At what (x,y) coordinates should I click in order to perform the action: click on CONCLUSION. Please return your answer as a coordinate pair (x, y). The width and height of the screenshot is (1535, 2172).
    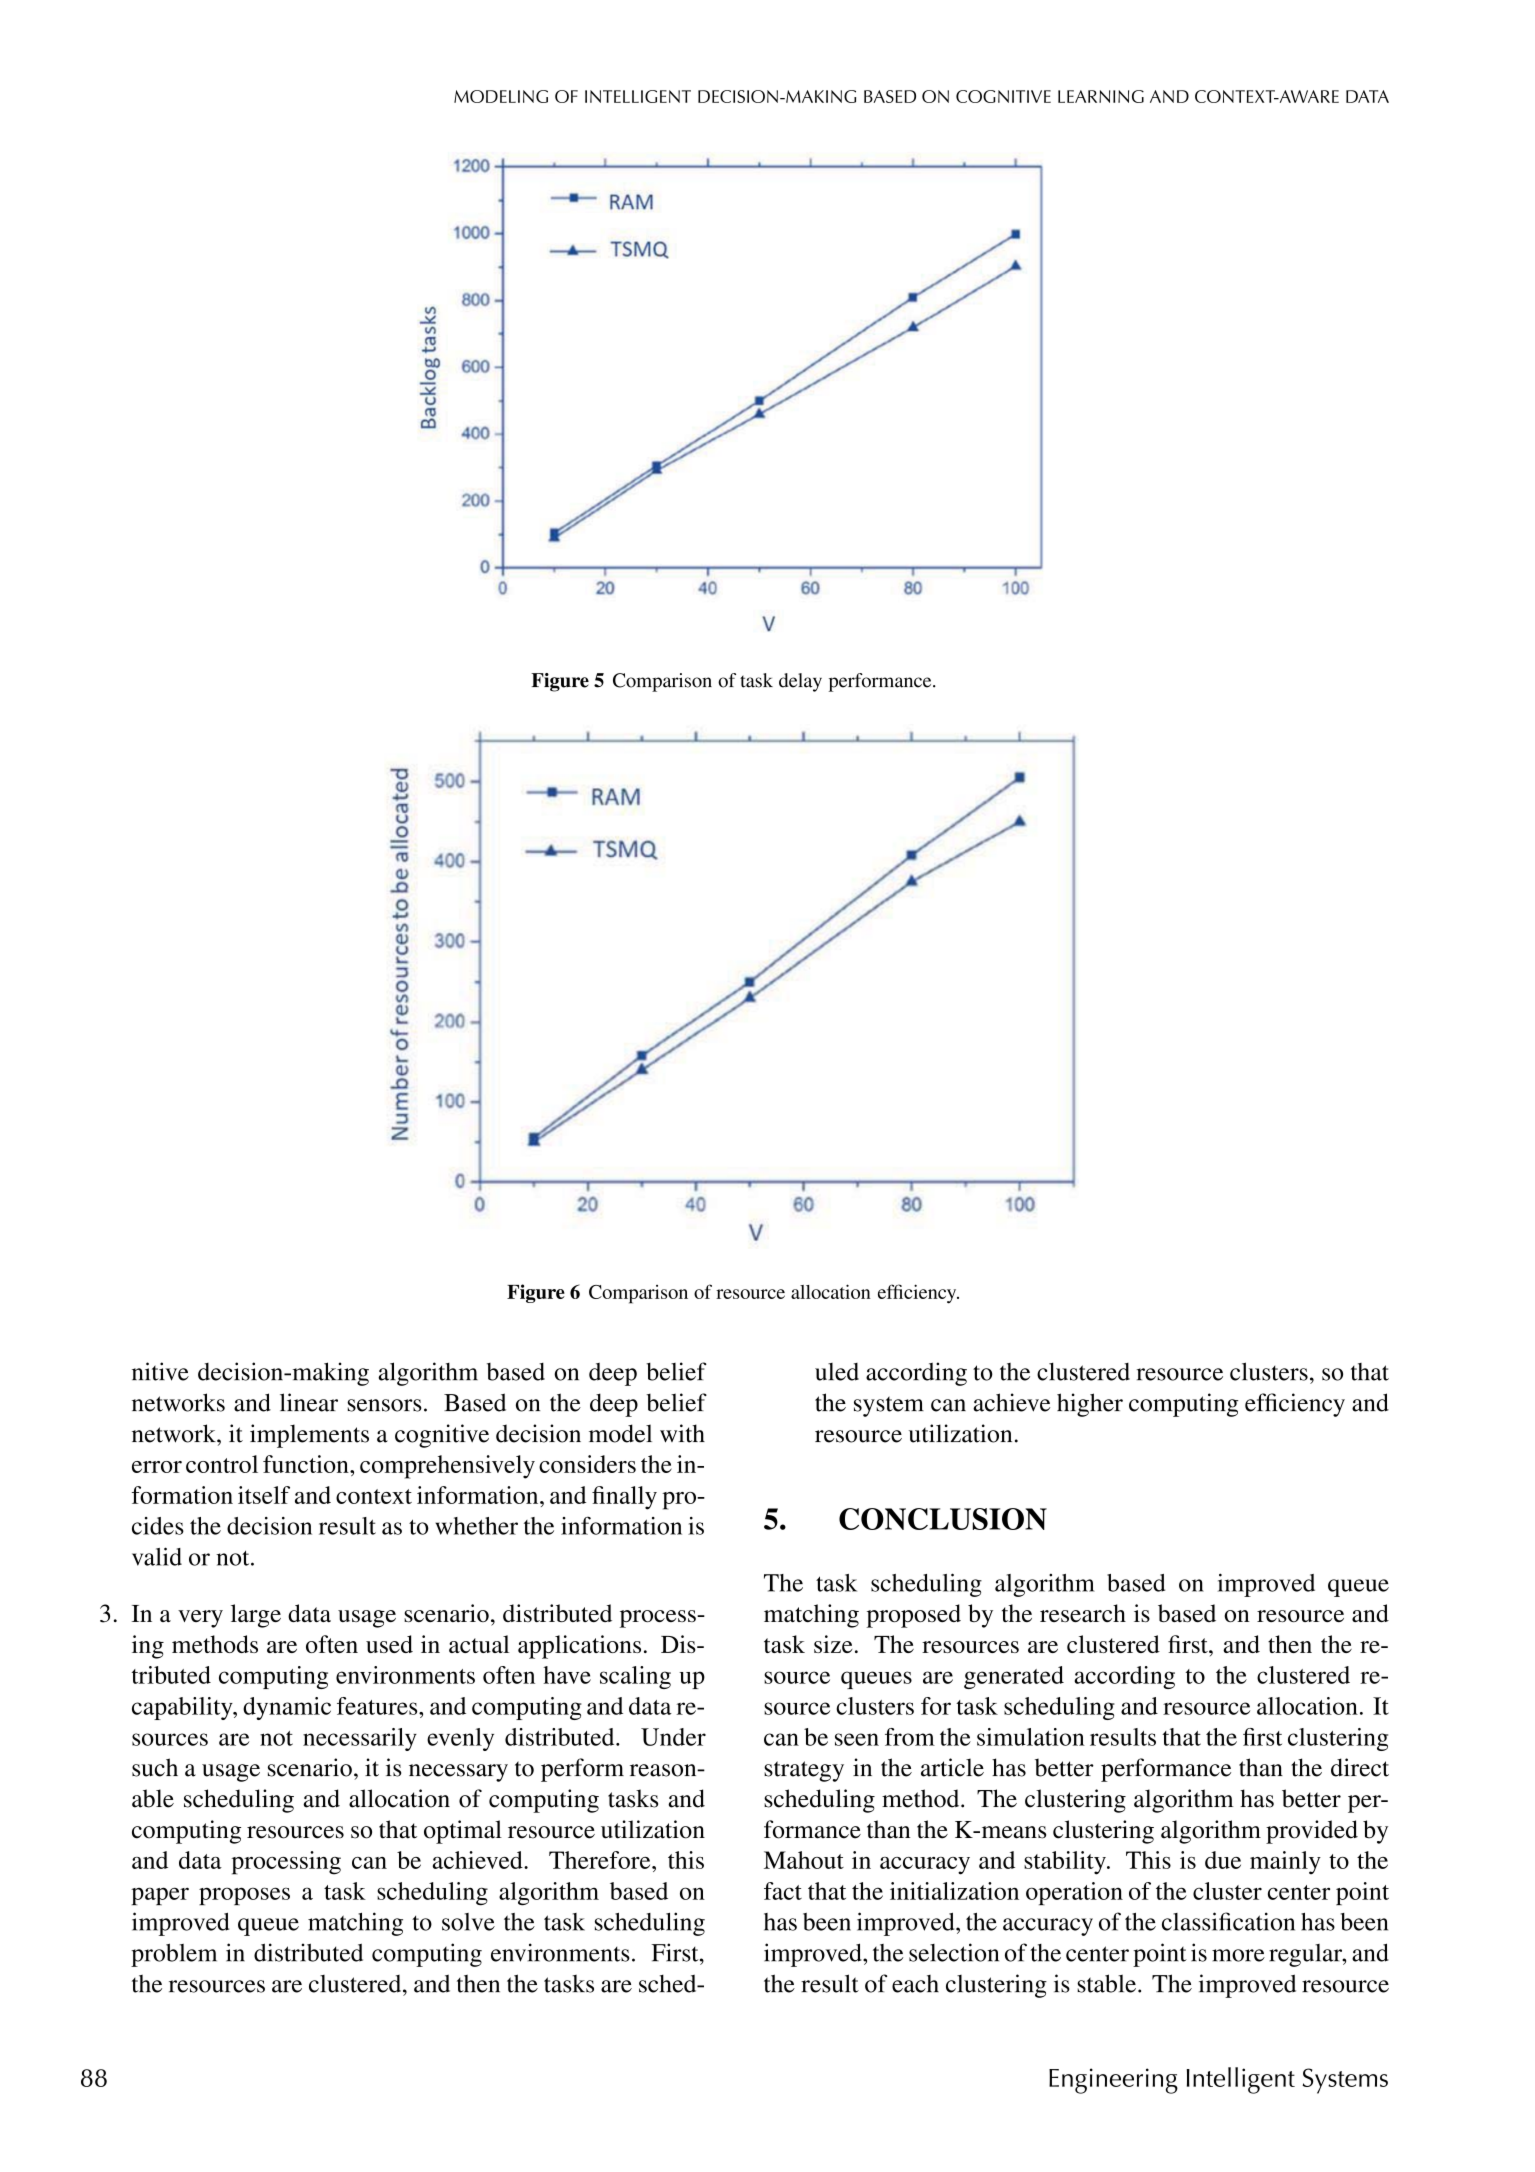
    Looking at the image, I should click on (943, 1519).
